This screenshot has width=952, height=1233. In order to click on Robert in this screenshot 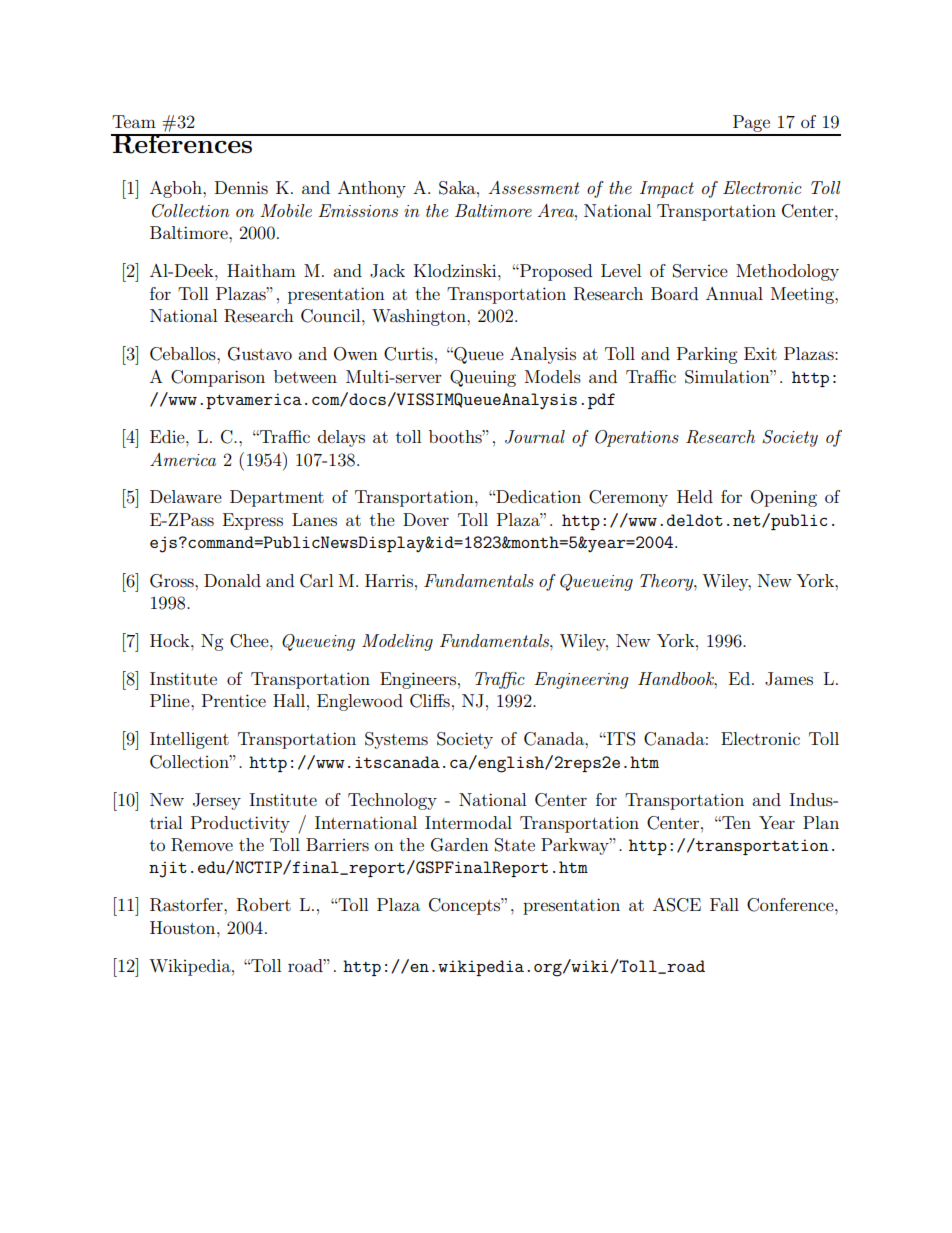, I will do `click(264, 905)`.
